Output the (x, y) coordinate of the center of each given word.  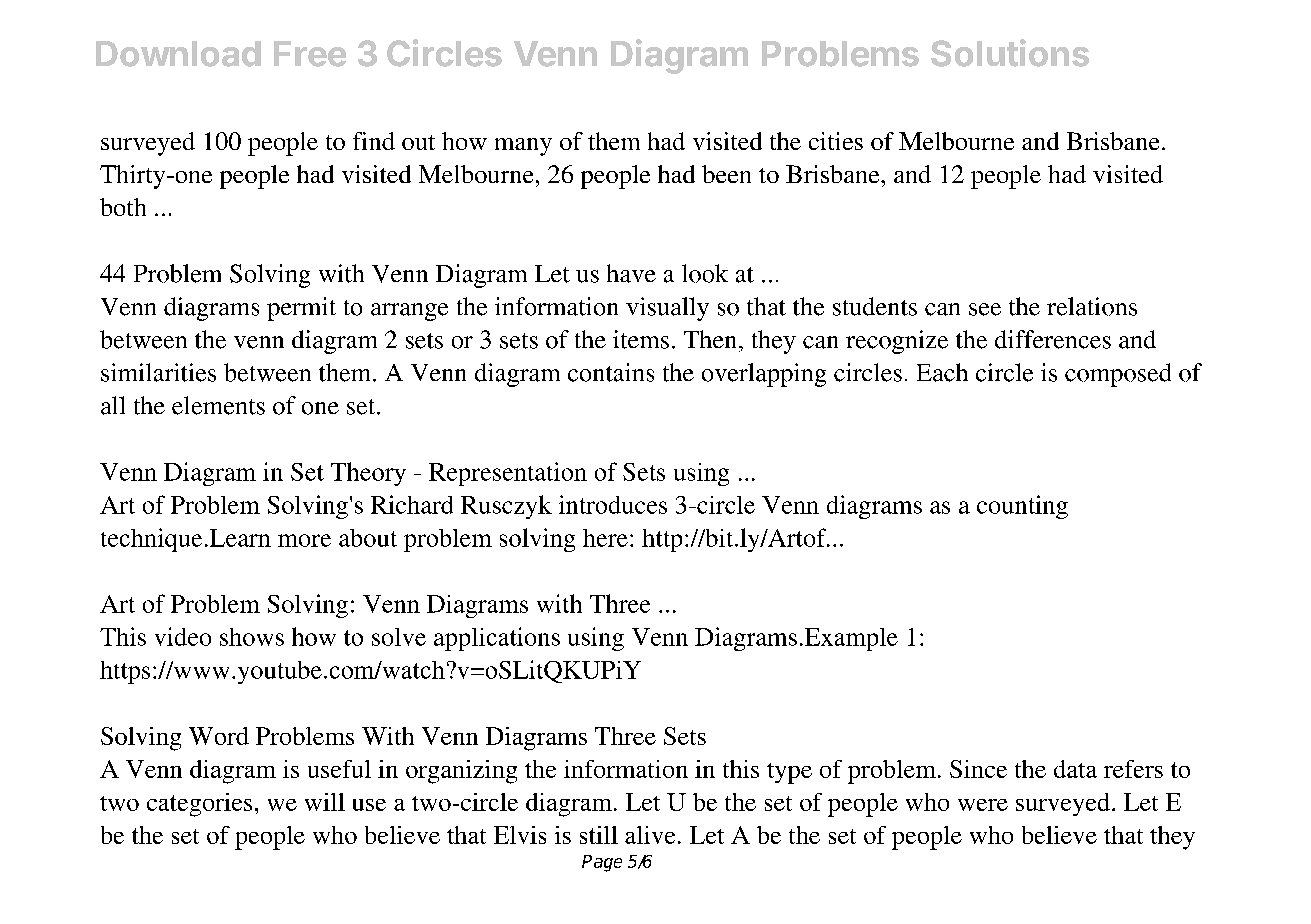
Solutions (1010, 53)
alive (650, 835)
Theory (368, 474)
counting (1022, 507)
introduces (613, 504)
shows (252, 637)
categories (199, 805)
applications (497, 639)
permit (301, 309)
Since (978, 769)
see (985, 309)
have (631, 273)
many (523, 147)
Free (310, 54)
